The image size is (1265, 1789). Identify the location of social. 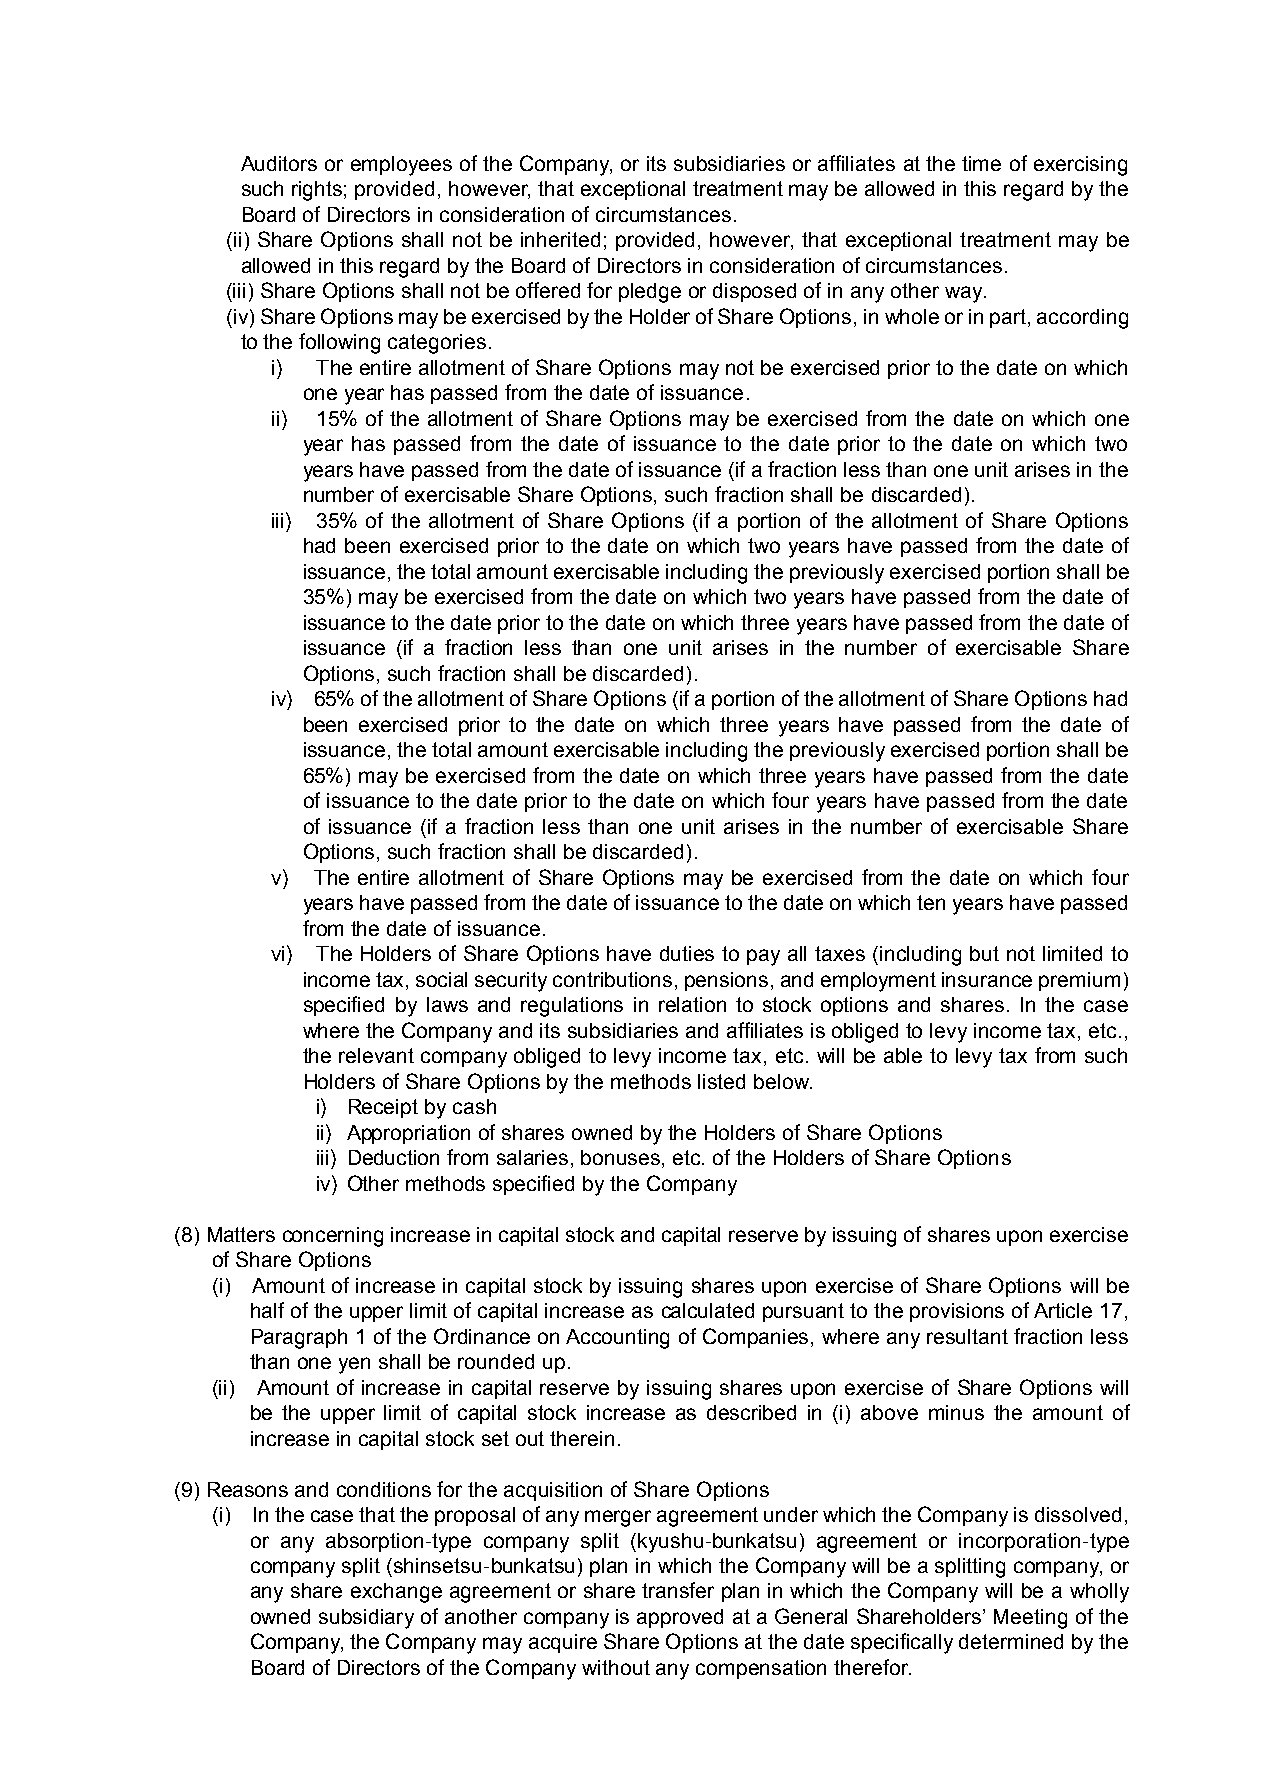
(441, 979).
